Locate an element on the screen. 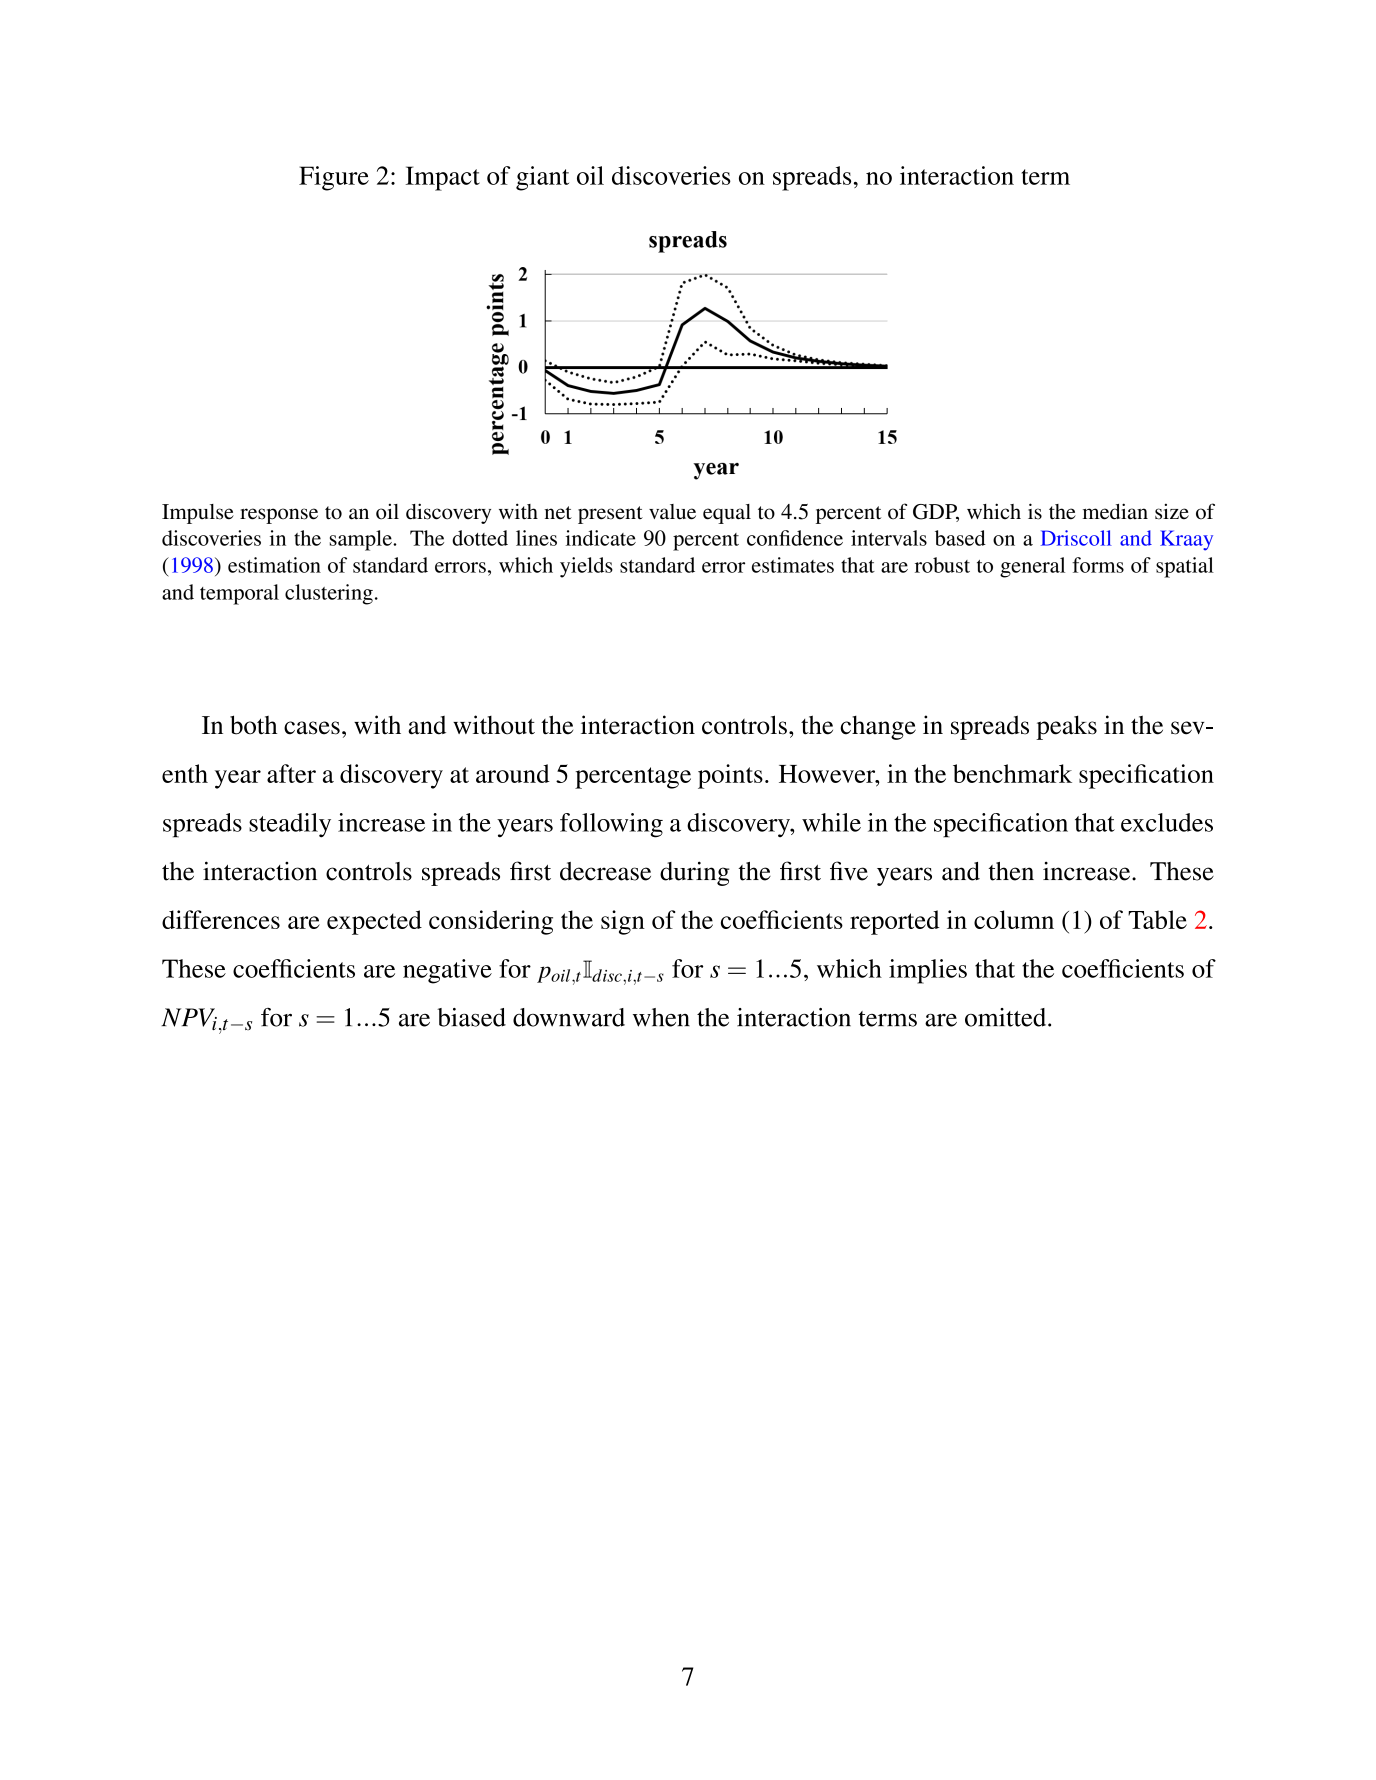  response is located at coordinates (279, 516).
